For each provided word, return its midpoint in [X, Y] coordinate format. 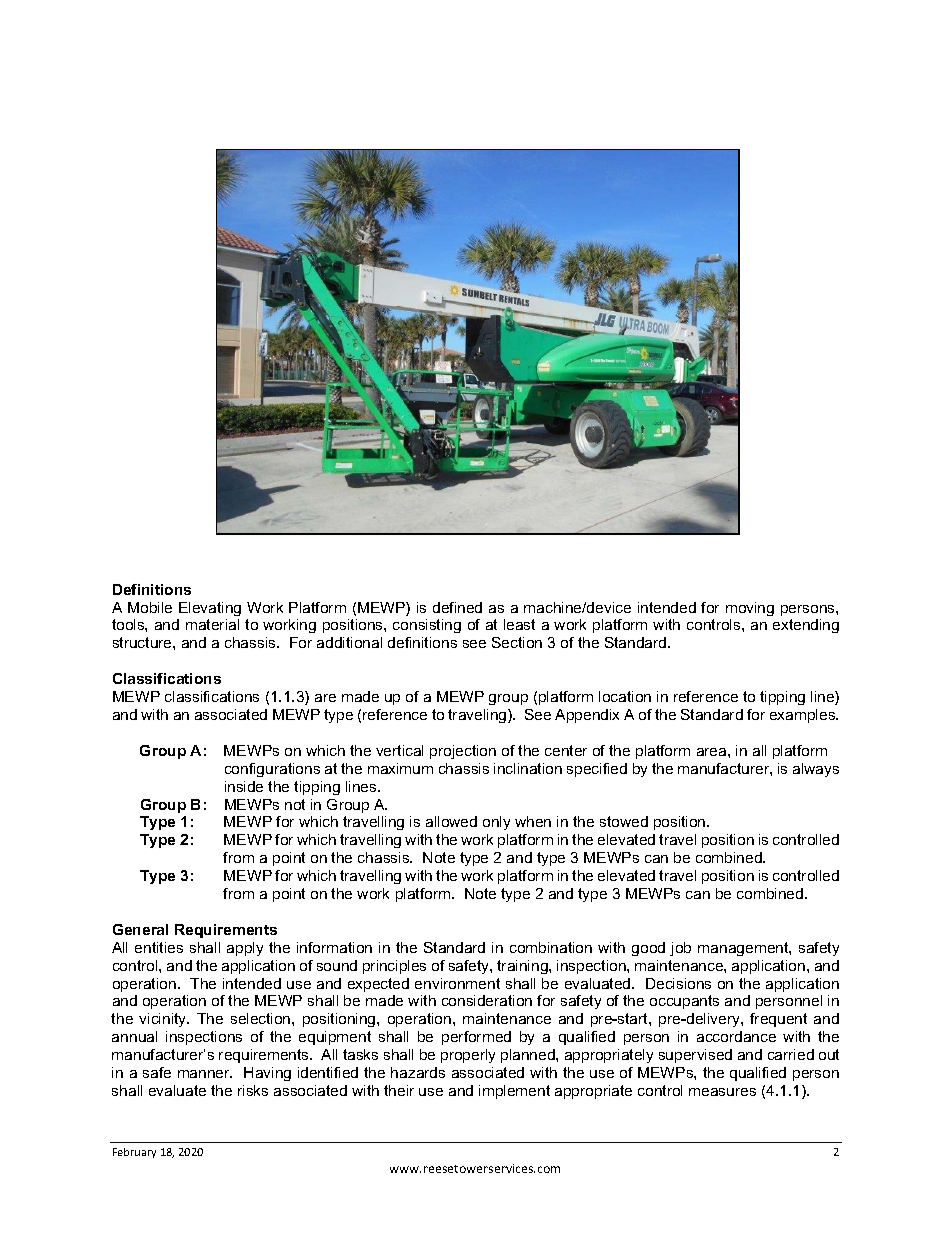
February [134, 1153]
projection [463, 752]
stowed [624, 821]
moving [750, 609]
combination [551, 947]
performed [476, 1038]
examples [804, 716]
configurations [272, 770]
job [680, 949]
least [519, 624]
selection [262, 1018]
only [496, 823]
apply [245, 949]
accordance [736, 1036]
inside [244, 786]
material [212, 624]
